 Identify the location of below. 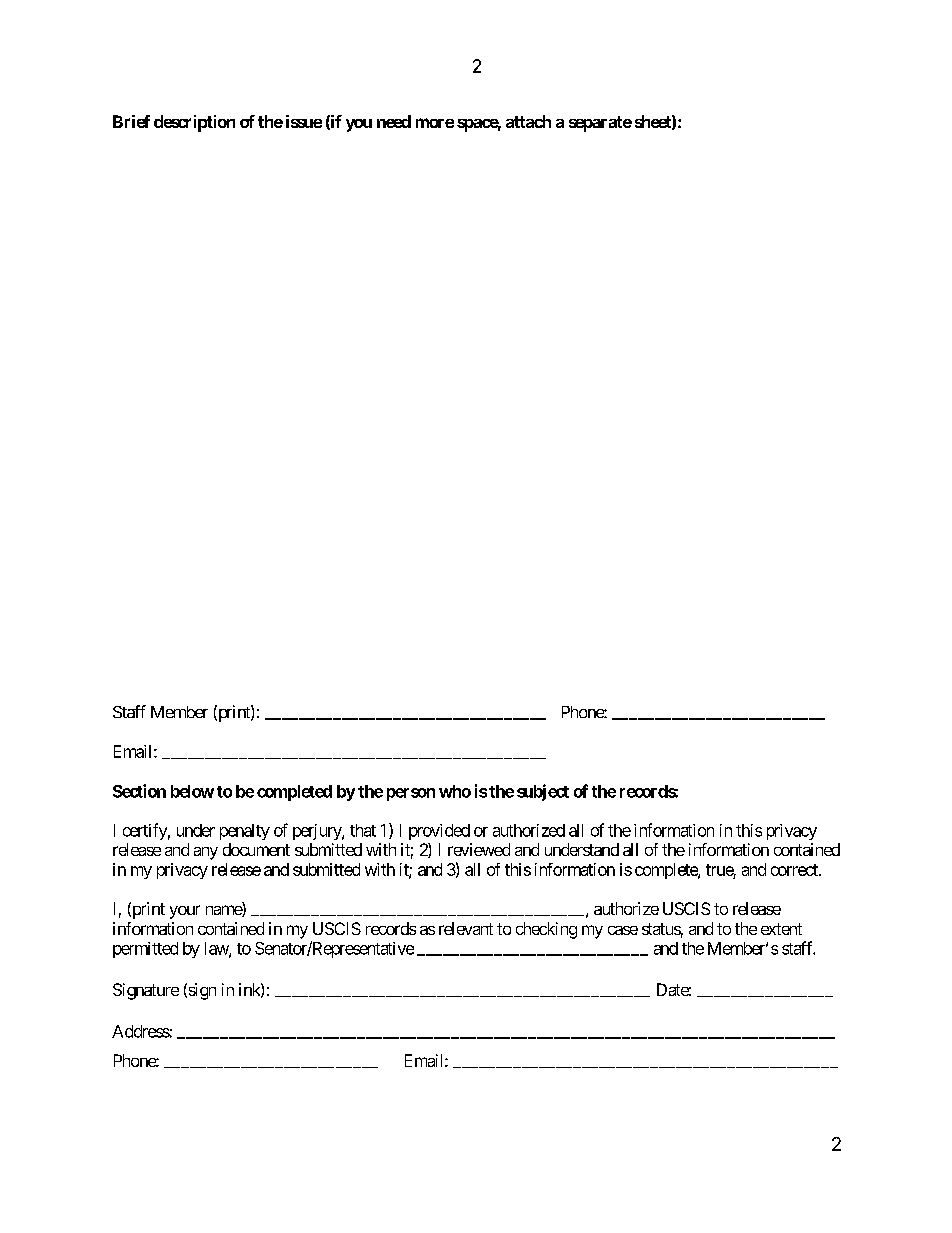
(192, 791).
